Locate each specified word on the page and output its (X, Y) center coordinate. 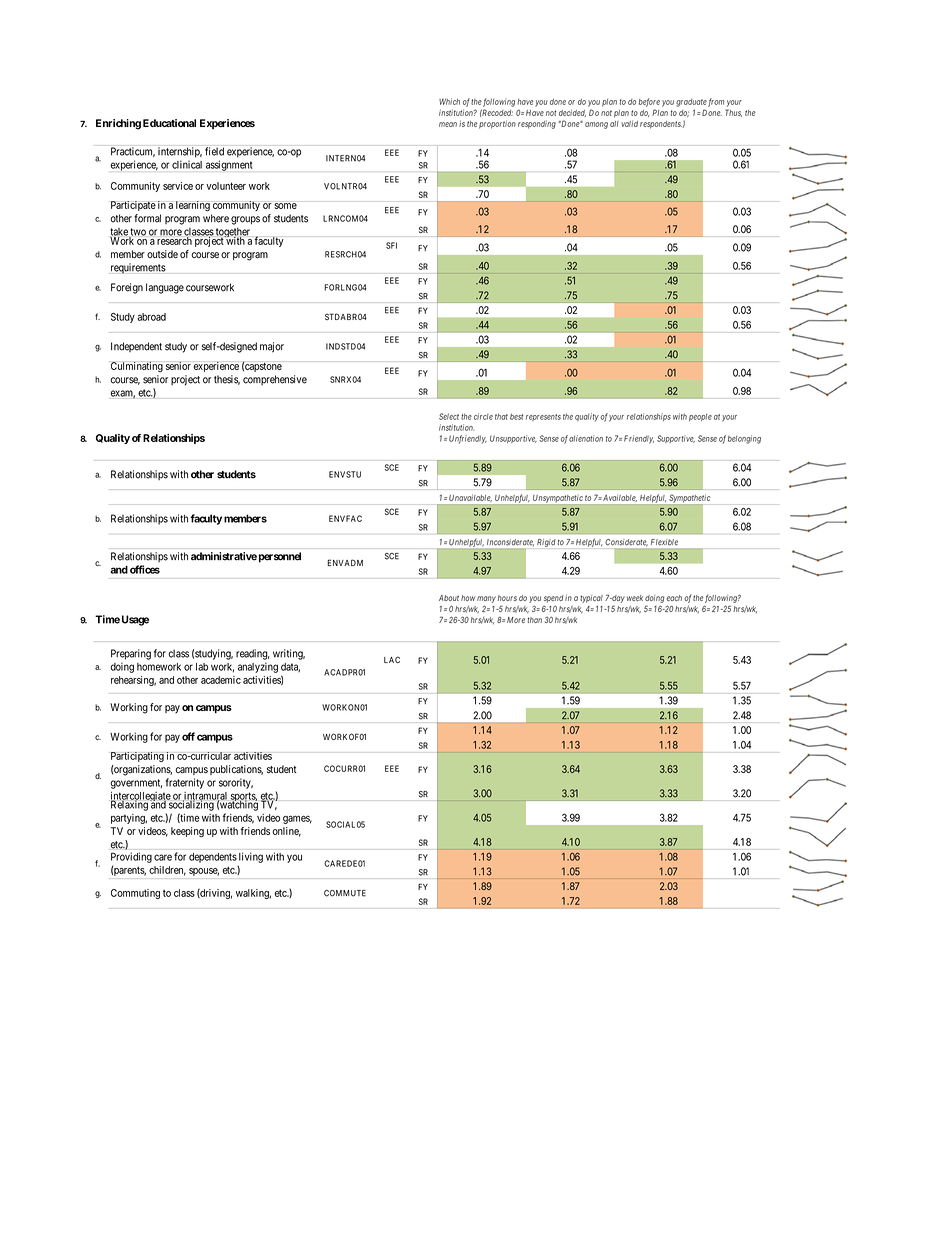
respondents (661, 125)
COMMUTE (345, 893)
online (286, 832)
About (449, 598)
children (167, 871)
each (674, 598)
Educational (169, 123)
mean (448, 124)
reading (253, 654)
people (700, 417)
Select (449, 416)
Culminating (137, 367)
